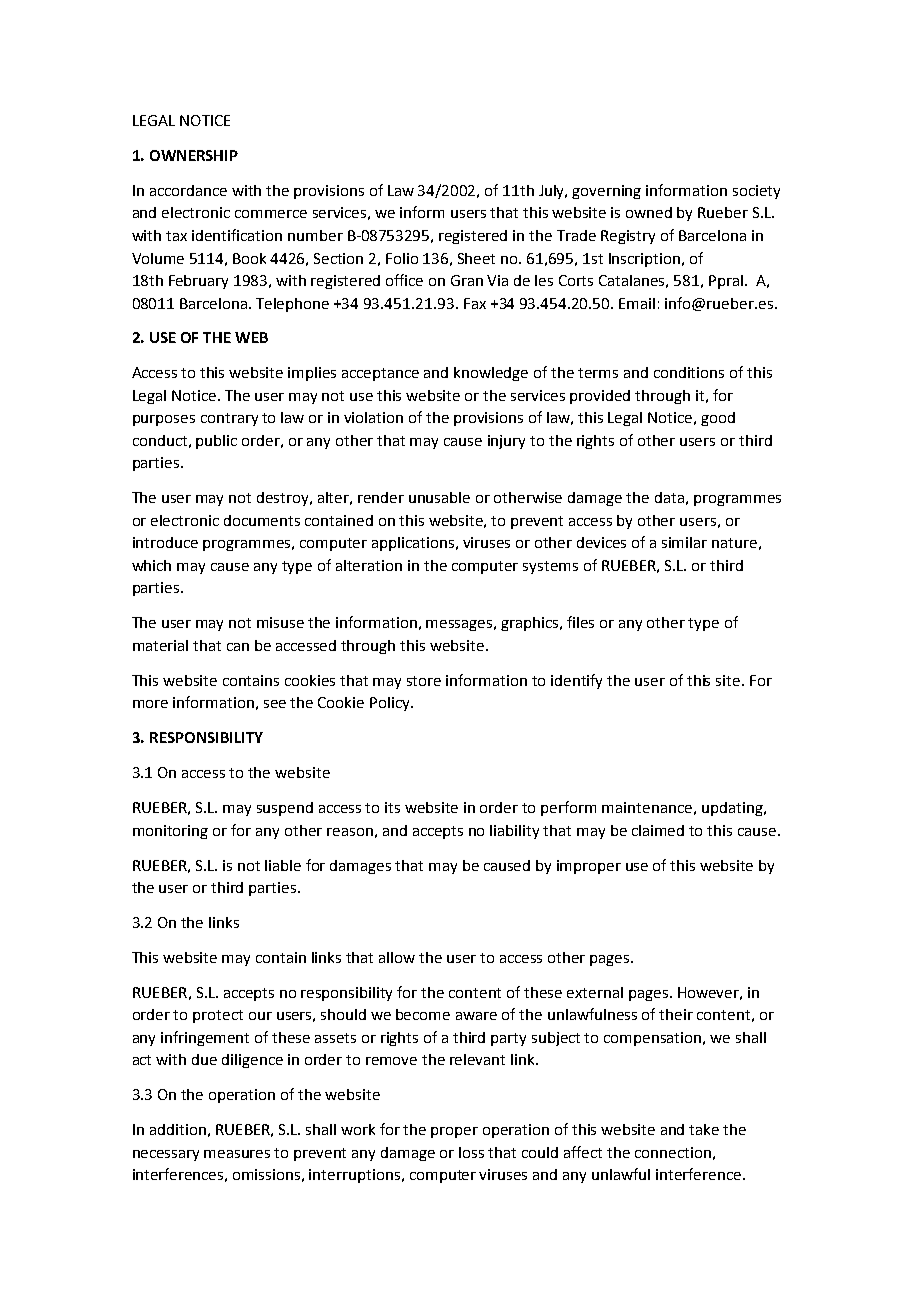 This screenshot has height=1308, width=924. I want to click on introduce, so click(165, 542).
